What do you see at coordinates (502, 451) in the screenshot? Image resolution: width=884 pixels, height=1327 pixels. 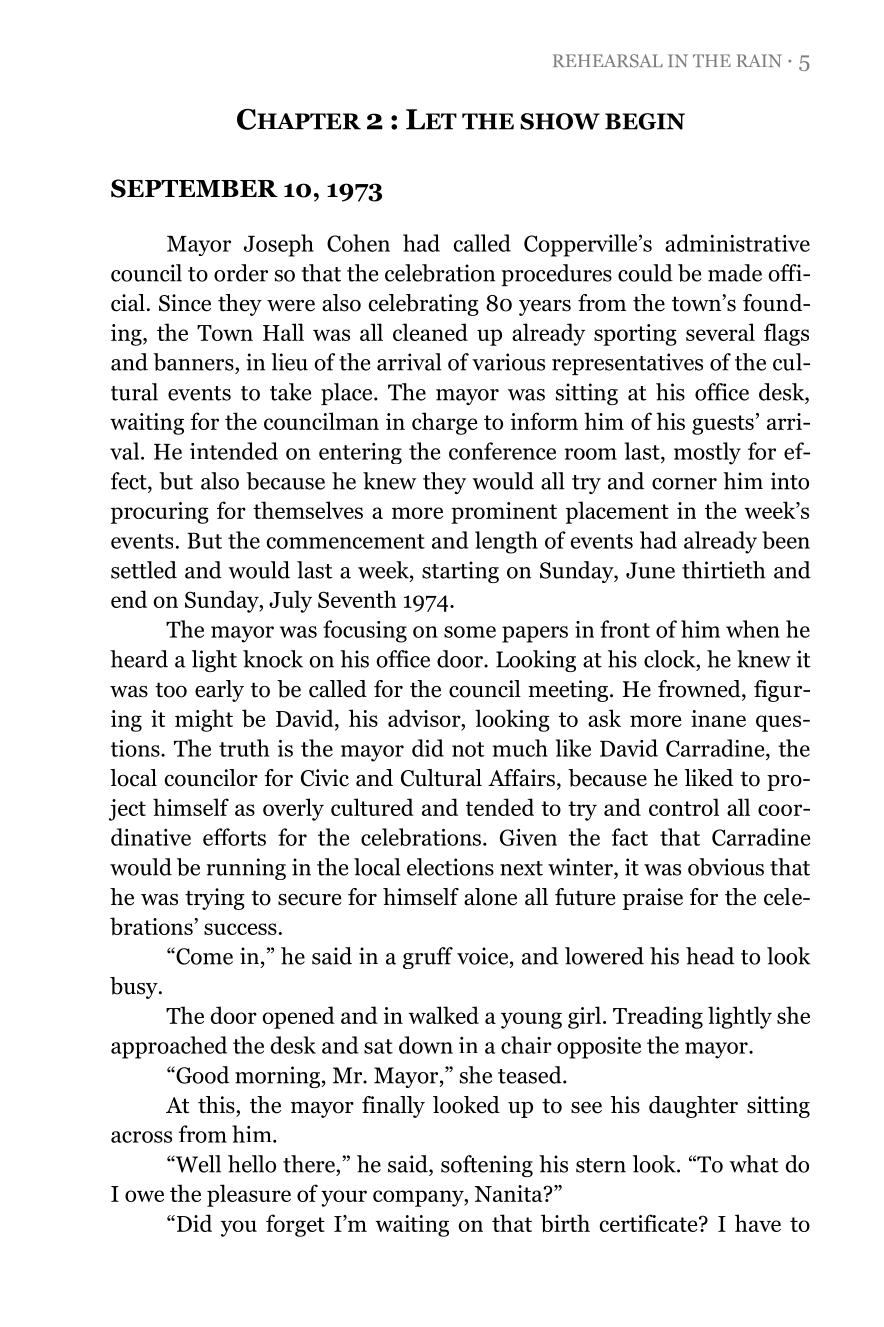 I see `conference` at bounding box center [502, 451].
